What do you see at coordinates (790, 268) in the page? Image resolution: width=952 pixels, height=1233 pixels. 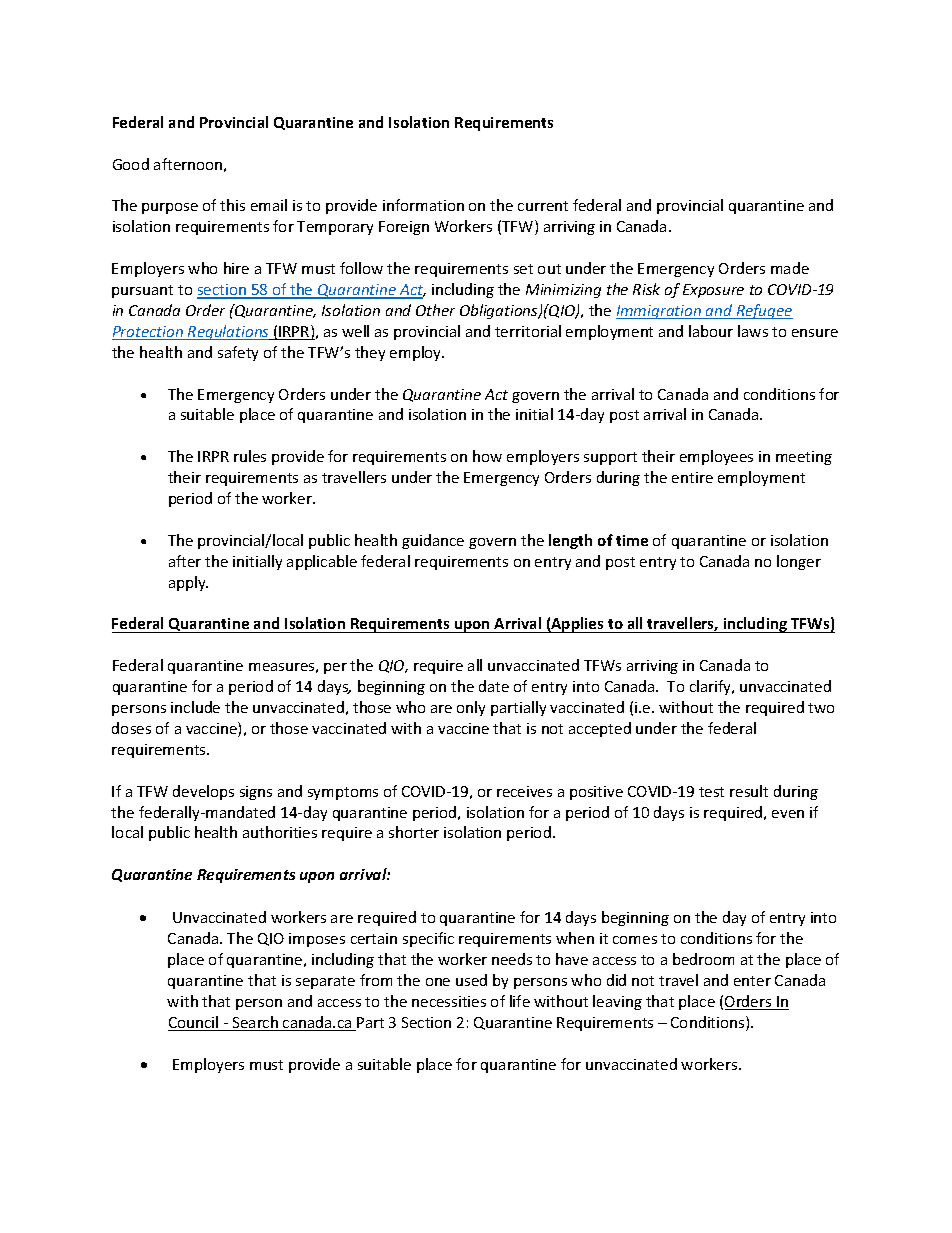 I see `made` at bounding box center [790, 268].
